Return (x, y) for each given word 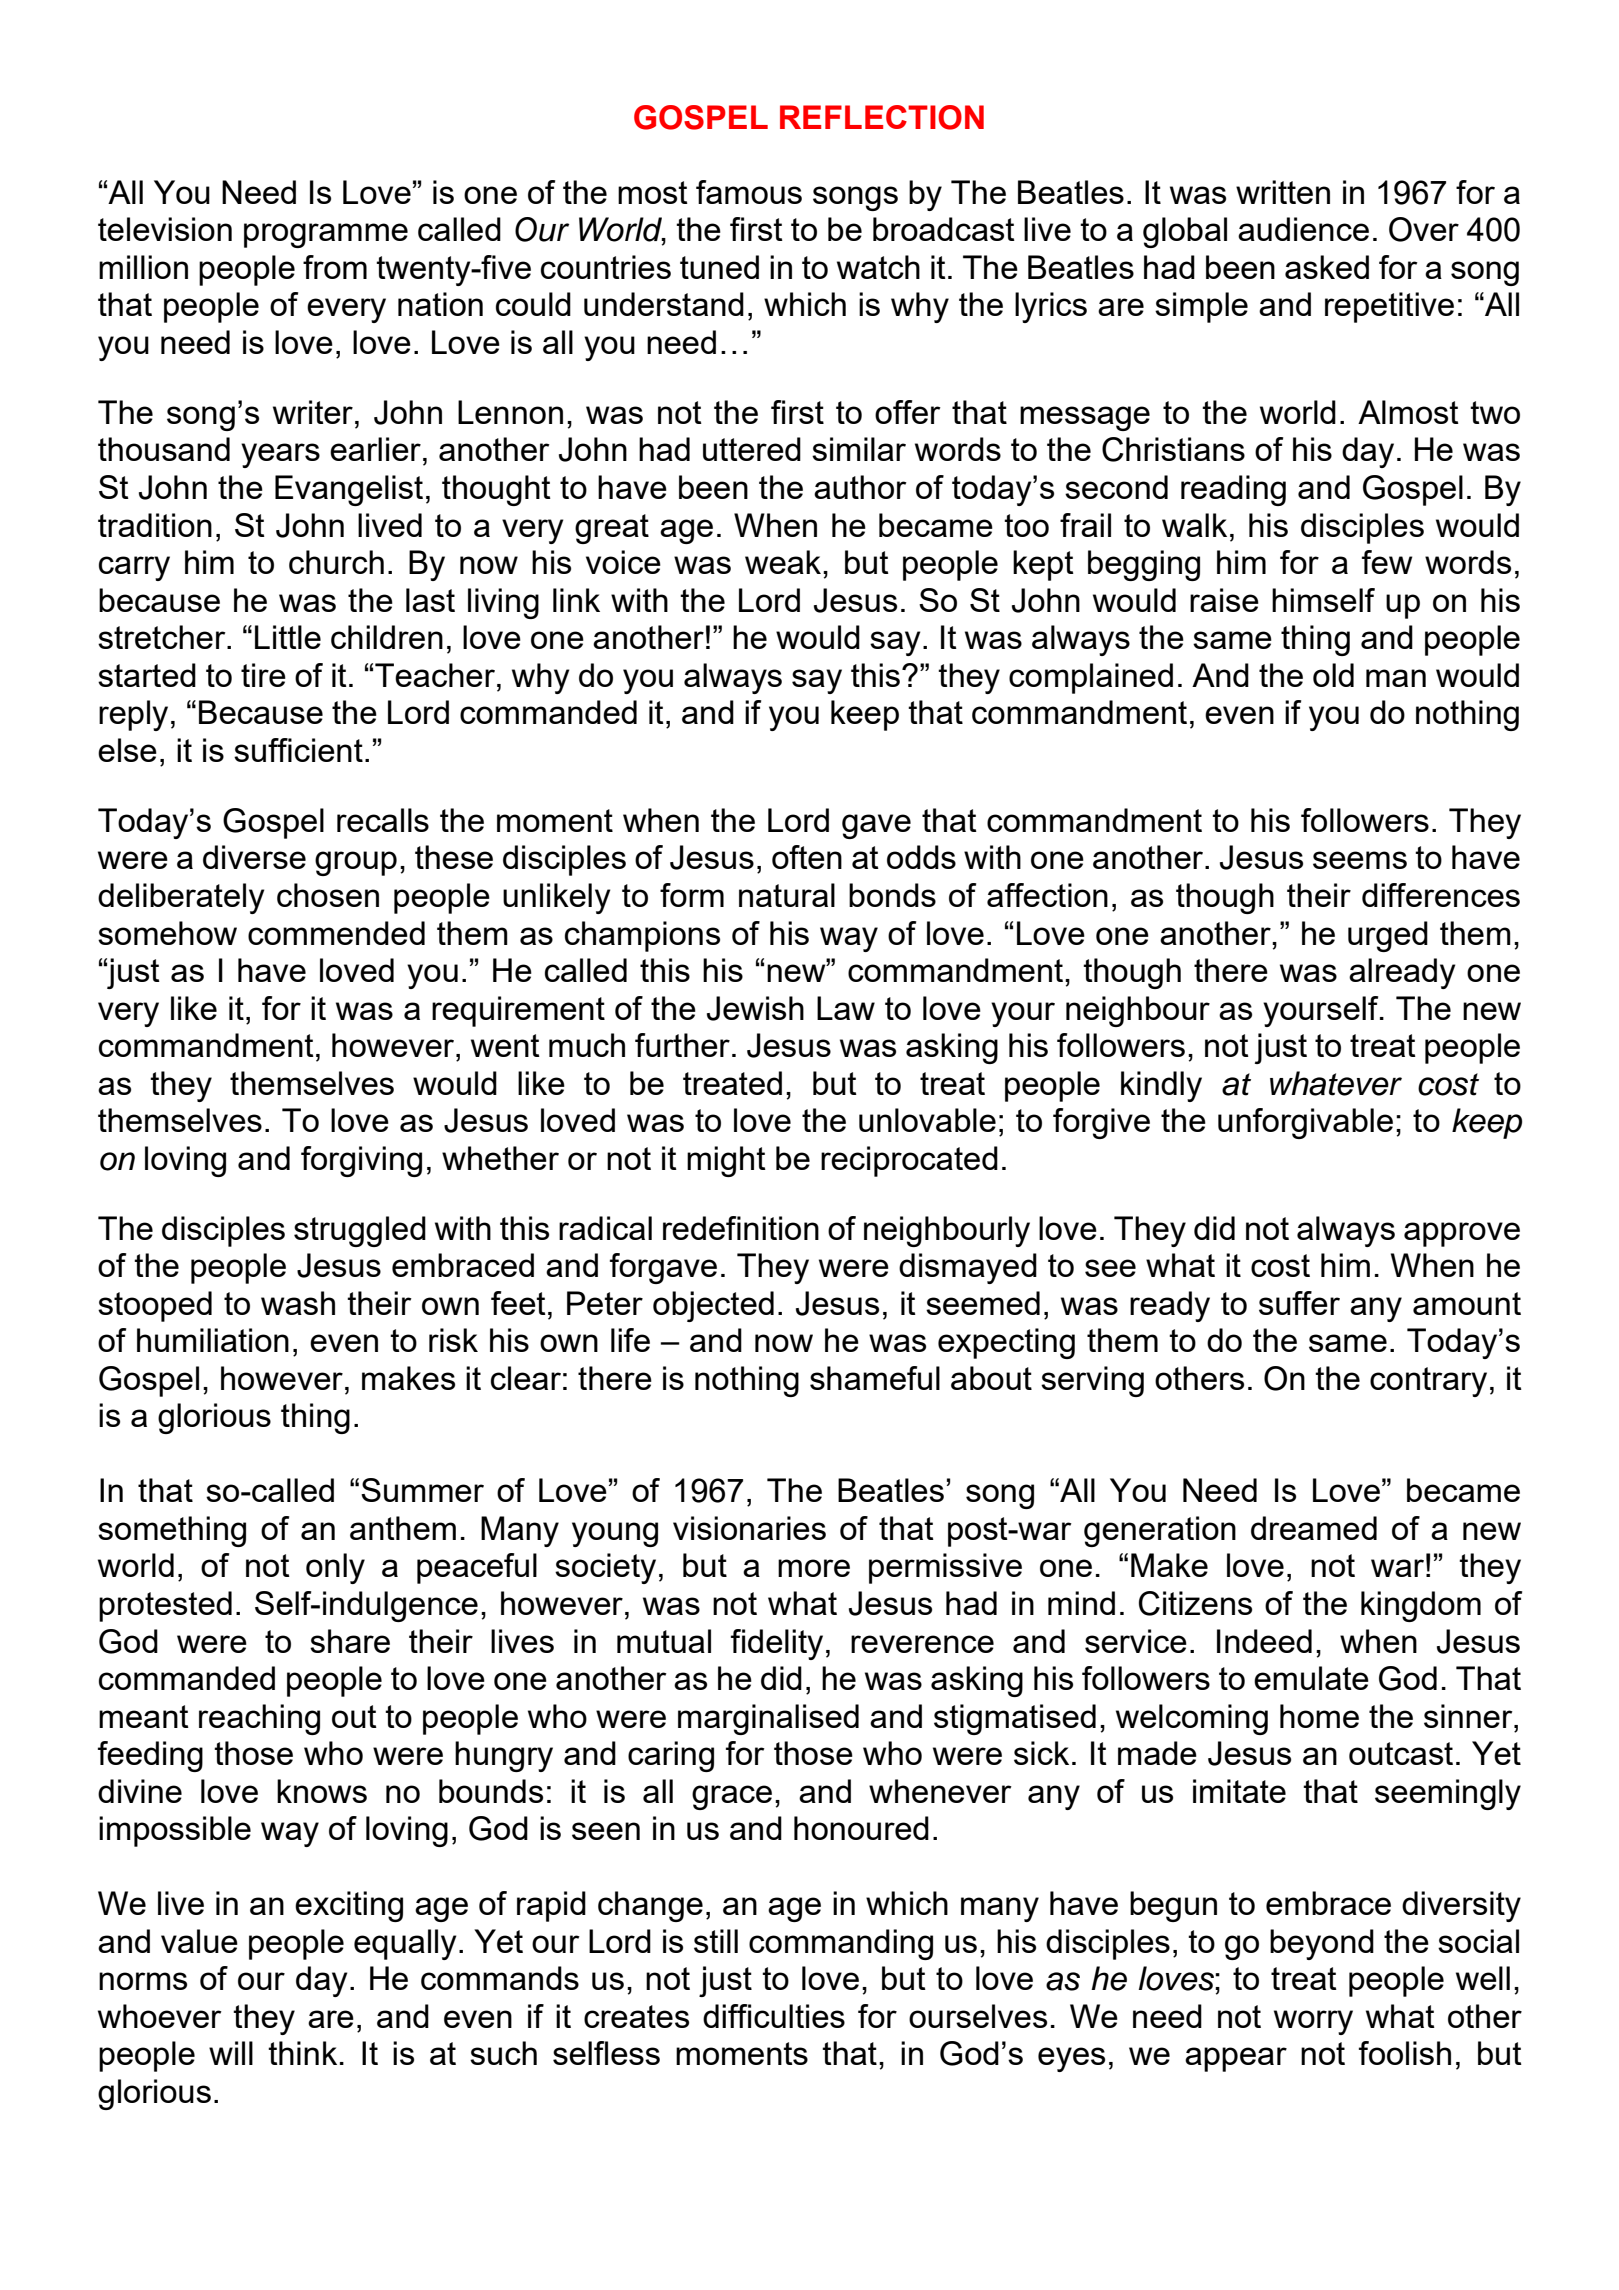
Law (846, 1008)
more (814, 1568)
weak (784, 562)
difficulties (774, 2016)
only (335, 1568)
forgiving (361, 1161)
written (1283, 192)
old (1333, 675)
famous (749, 192)
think (302, 2053)
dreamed (1314, 1528)
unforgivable (1305, 1123)
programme (326, 235)
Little (288, 637)
